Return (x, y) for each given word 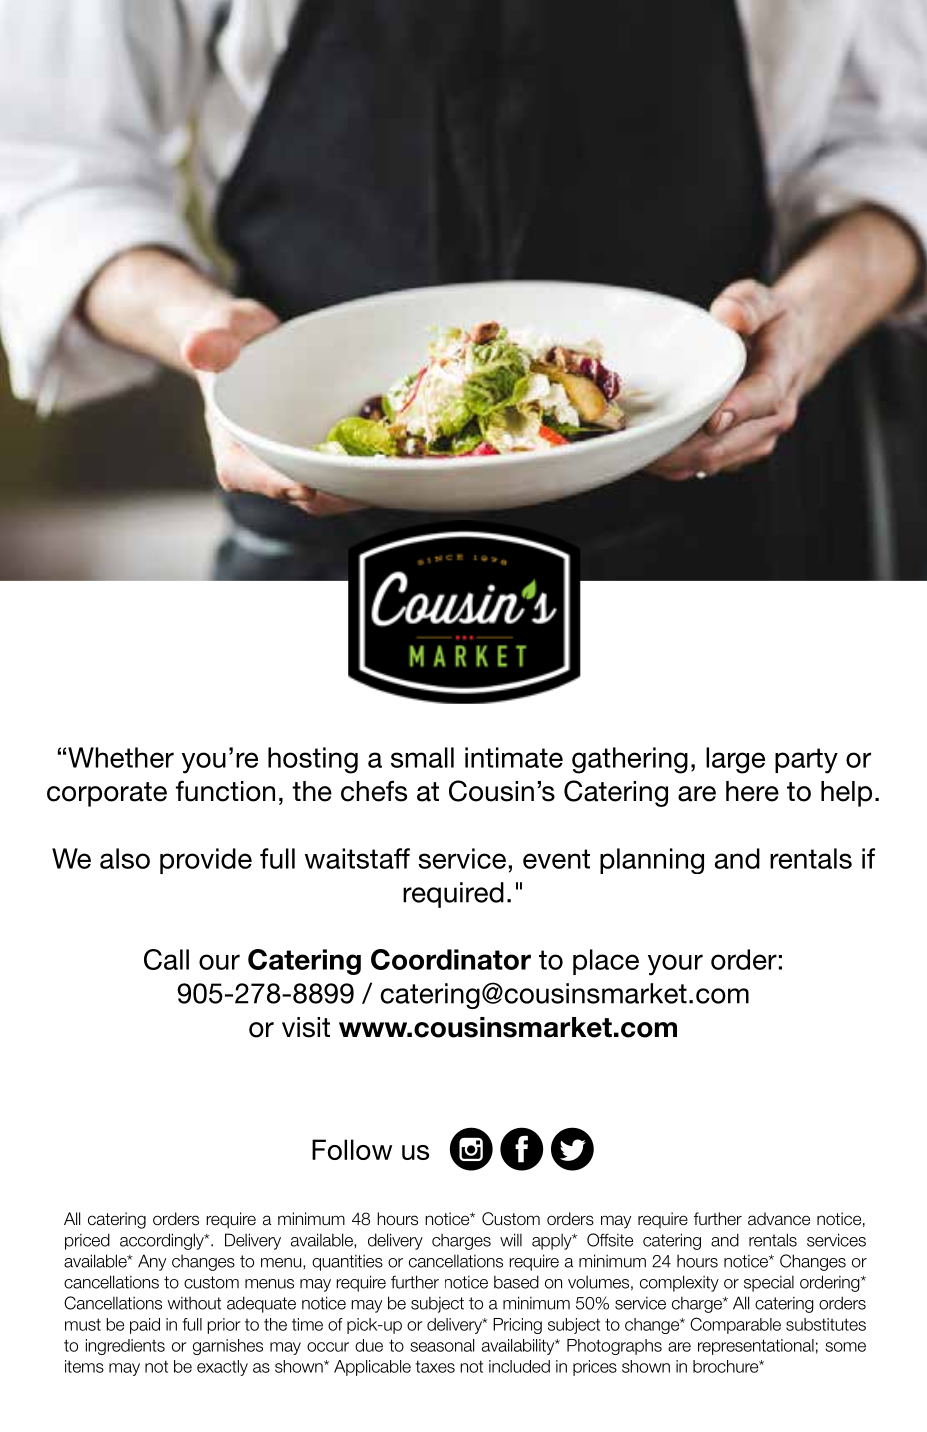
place (606, 962)
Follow (352, 1149)
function (225, 791)
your (675, 965)
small (422, 757)
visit (306, 1027)
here (752, 791)
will (511, 1240)
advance (779, 1219)
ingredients (125, 1347)
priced (87, 1241)
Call (166, 959)
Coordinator (451, 959)
